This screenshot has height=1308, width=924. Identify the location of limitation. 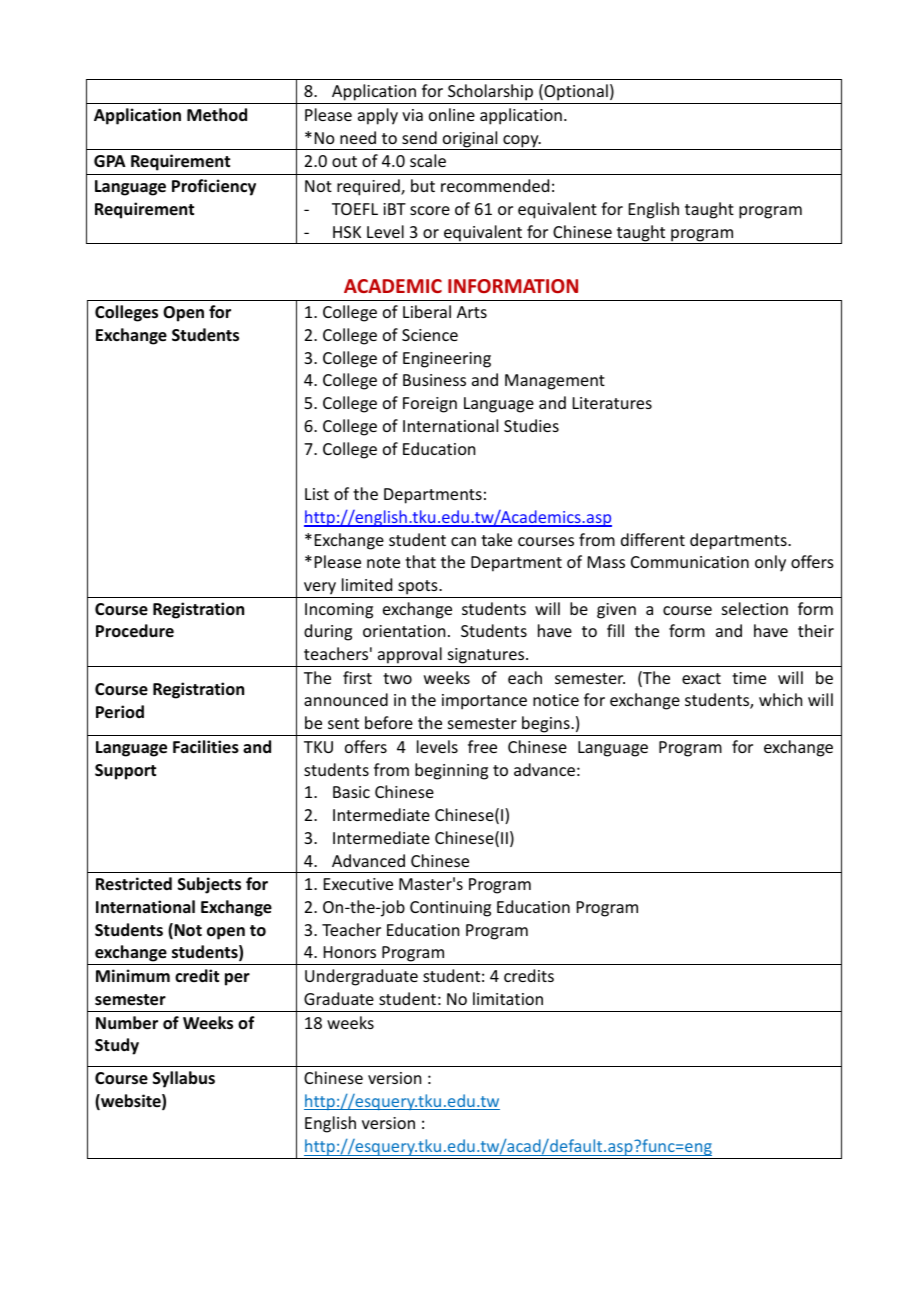
(508, 998).
